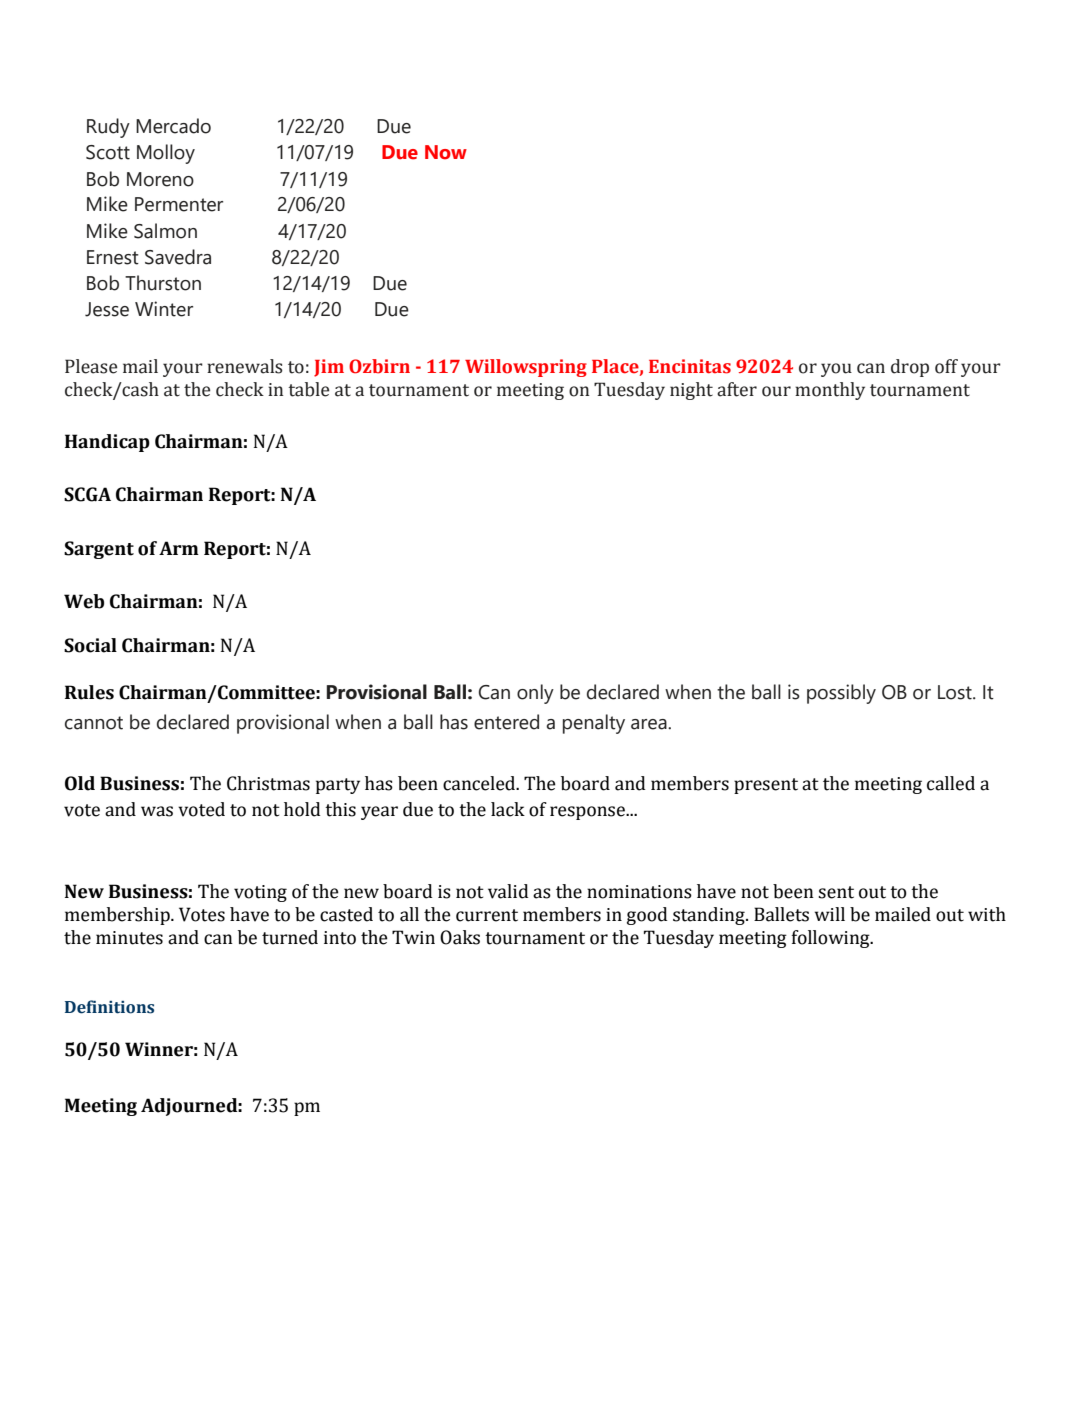 This screenshot has height=1412, width=1091. Describe the element at coordinates (841, 694) in the screenshot. I see `possibly` at that location.
